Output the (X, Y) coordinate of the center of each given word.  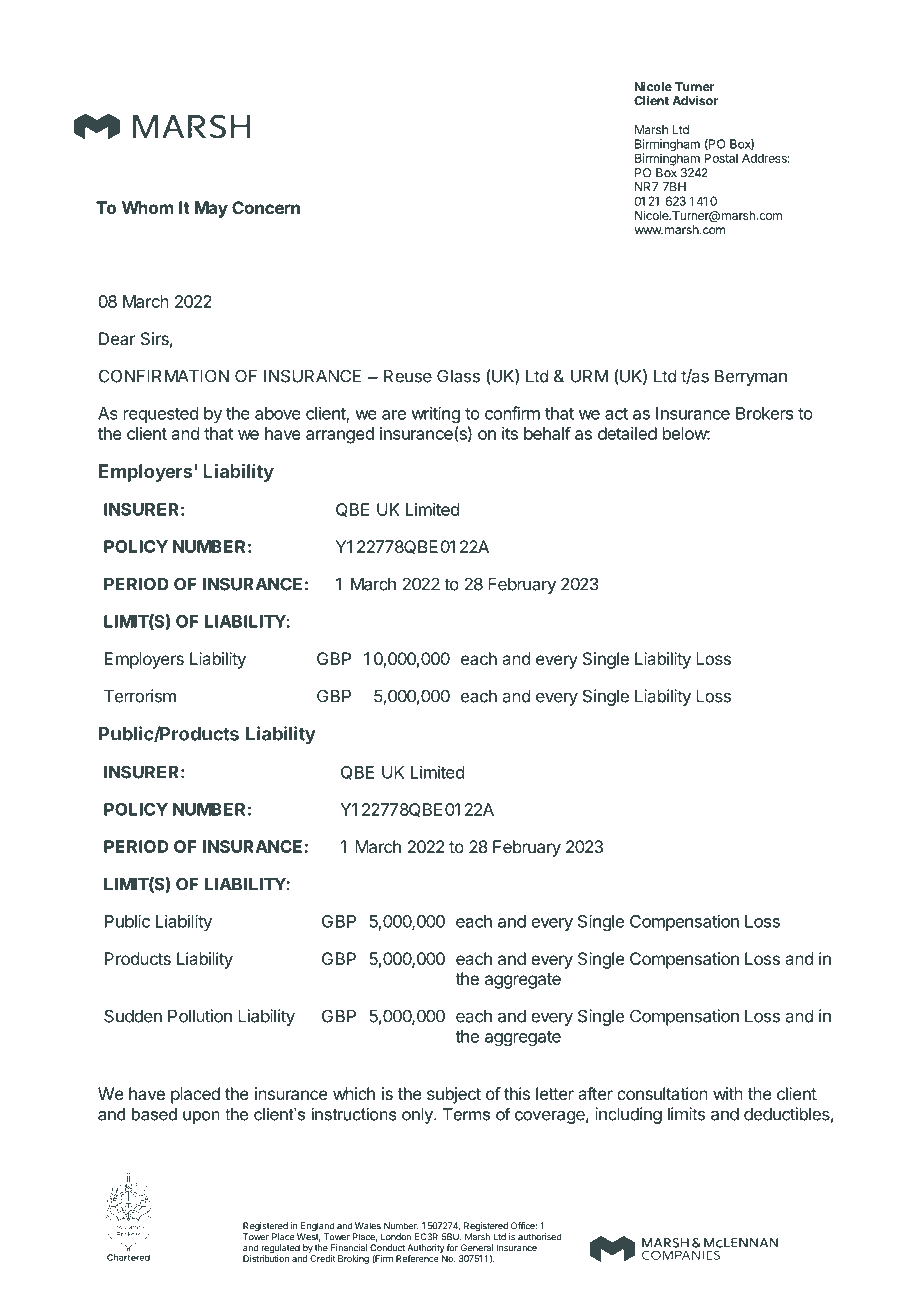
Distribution (266, 1258)
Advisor (695, 101)
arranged (340, 435)
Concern (266, 207)
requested (161, 415)
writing (435, 414)
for (452, 1248)
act (616, 414)
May (211, 209)
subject (454, 1095)
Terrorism (140, 696)
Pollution (200, 1016)
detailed (627, 433)
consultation (662, 1093)
